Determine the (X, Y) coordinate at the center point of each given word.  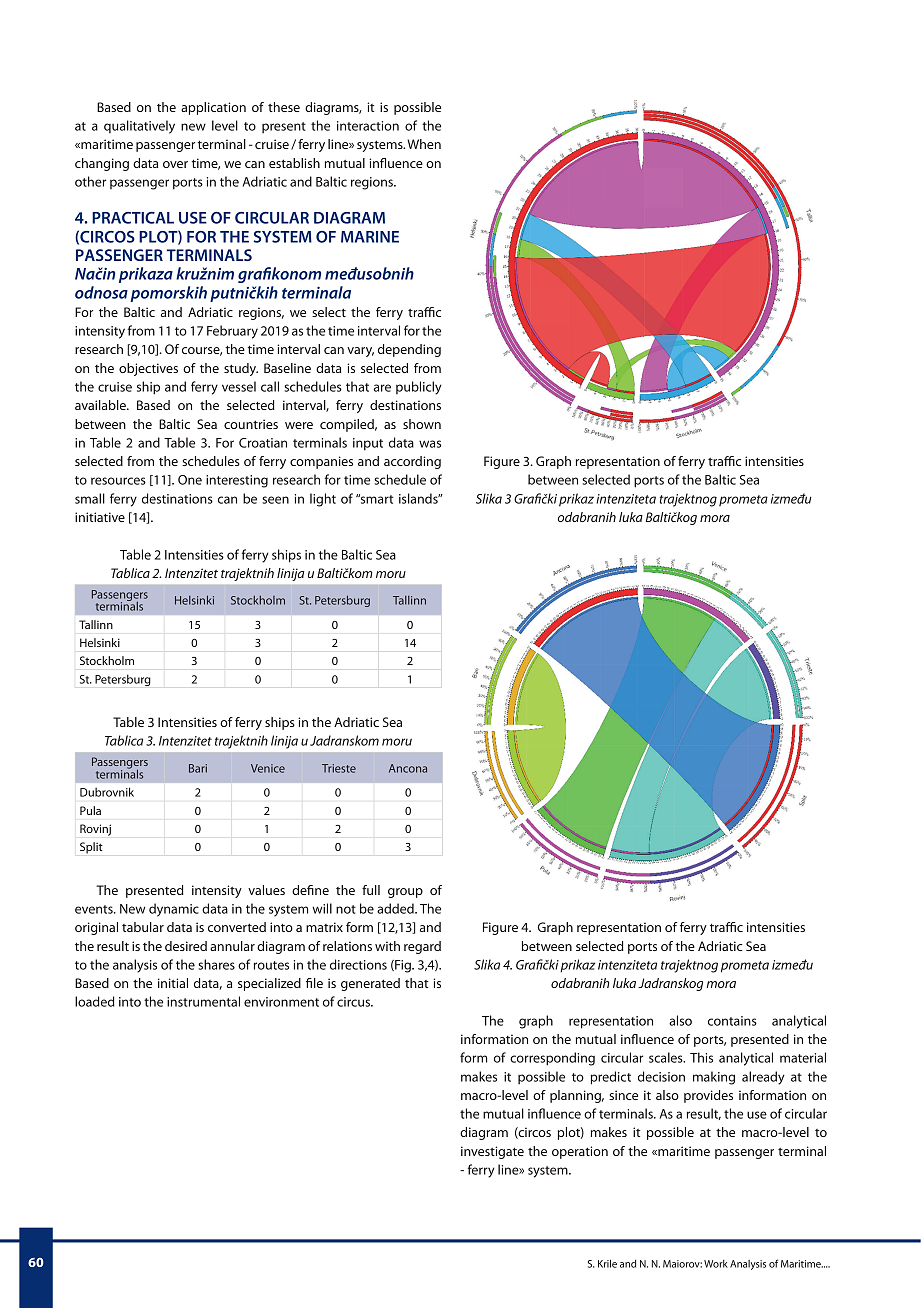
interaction (368, 126)
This (701, 1057)
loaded (94, 1001)
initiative (100, 517)
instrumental (203, 1001)
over (175, 164)
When (424, 144)
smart (375, 499)
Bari (198, 768)
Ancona (408, 768)
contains (732, 1021)
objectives (148, 369)
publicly (419, 388)
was (430, 444)
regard (422, 947)
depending (409, 350)
